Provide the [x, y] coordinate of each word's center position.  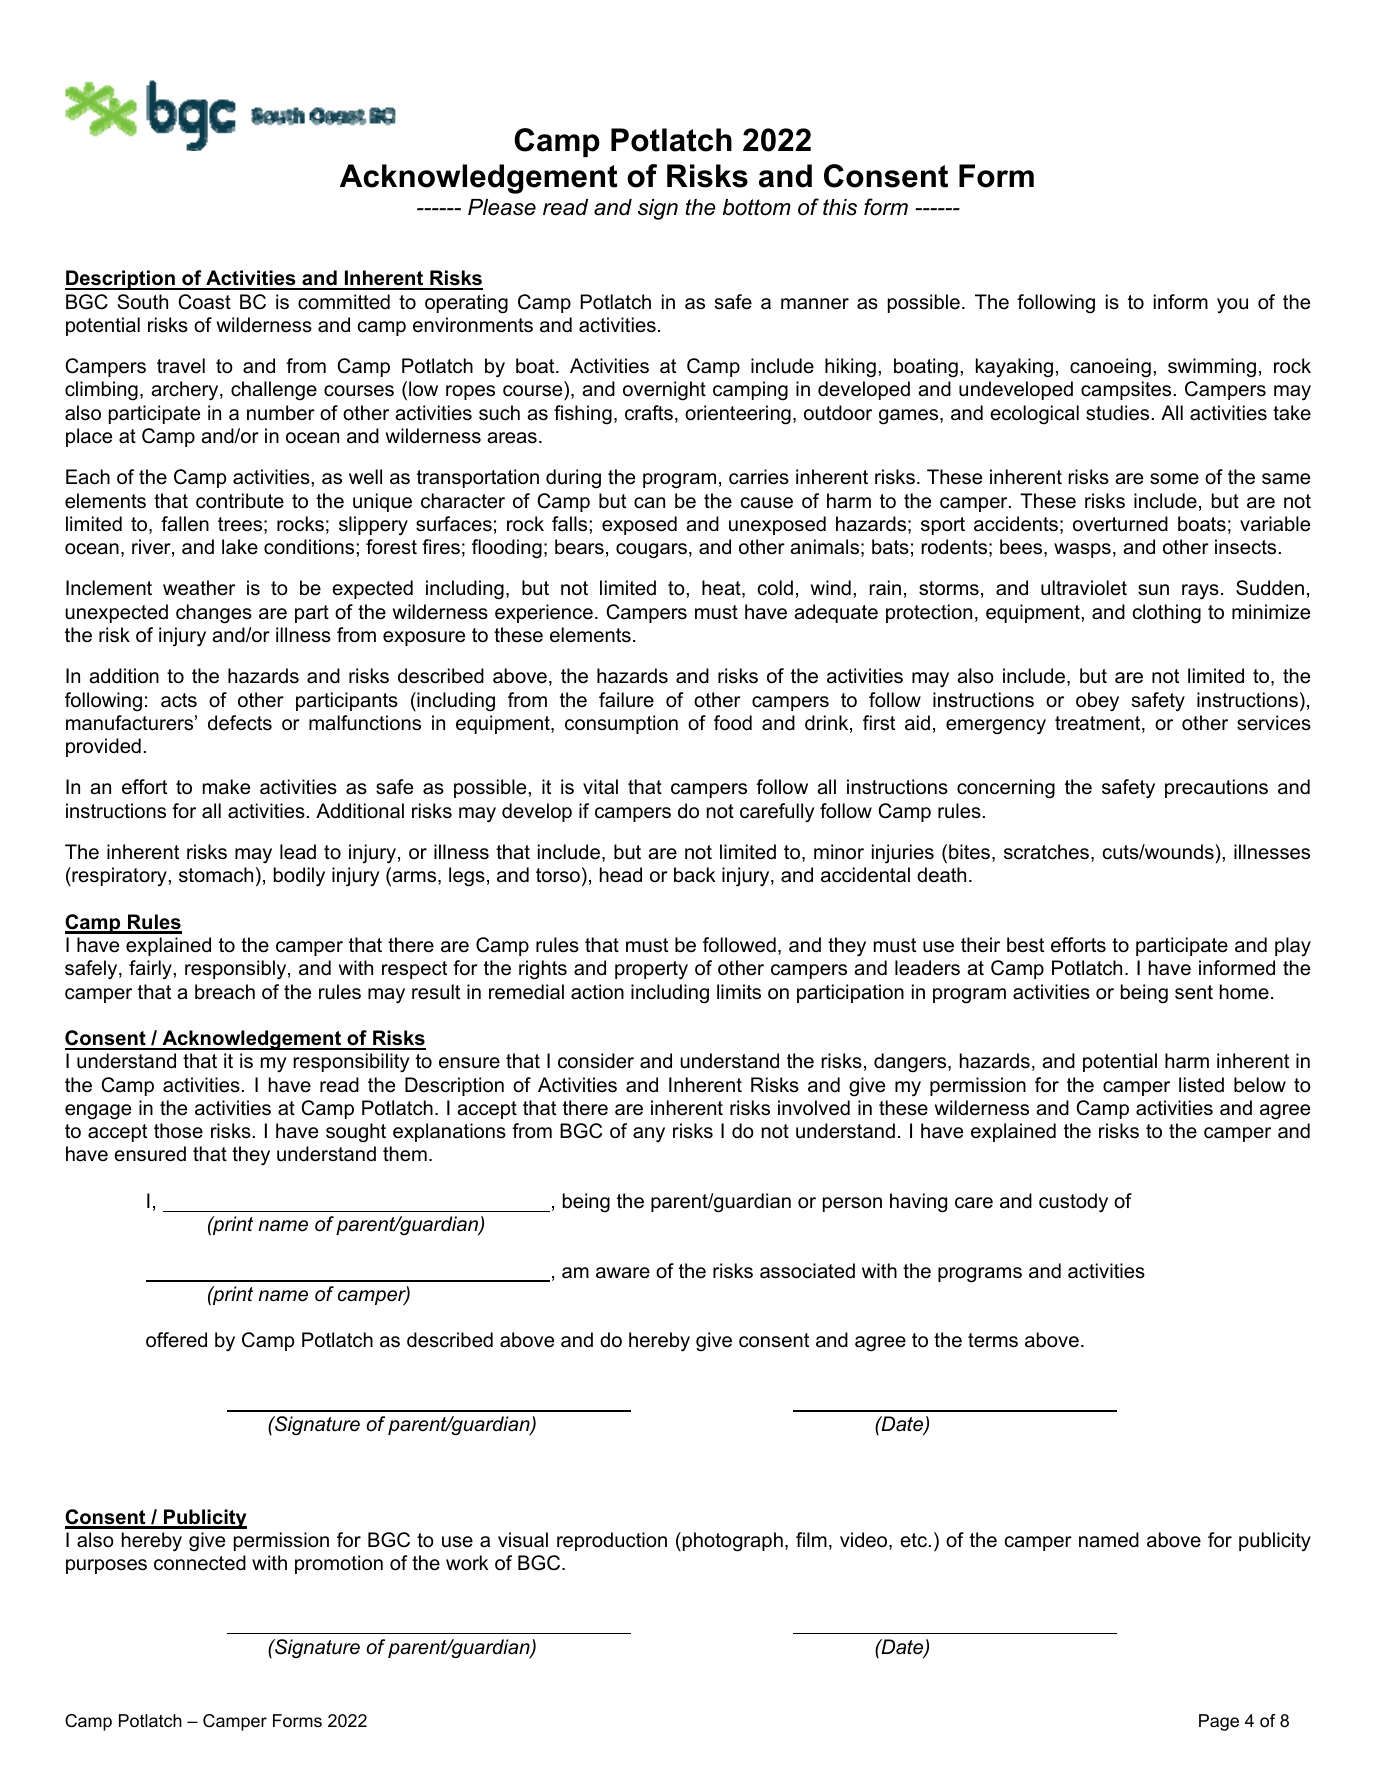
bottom [757, 207]
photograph [731, 1542]
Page [1219, 1722]
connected [200, 1563]
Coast [204, 302]
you [1232, 306]
